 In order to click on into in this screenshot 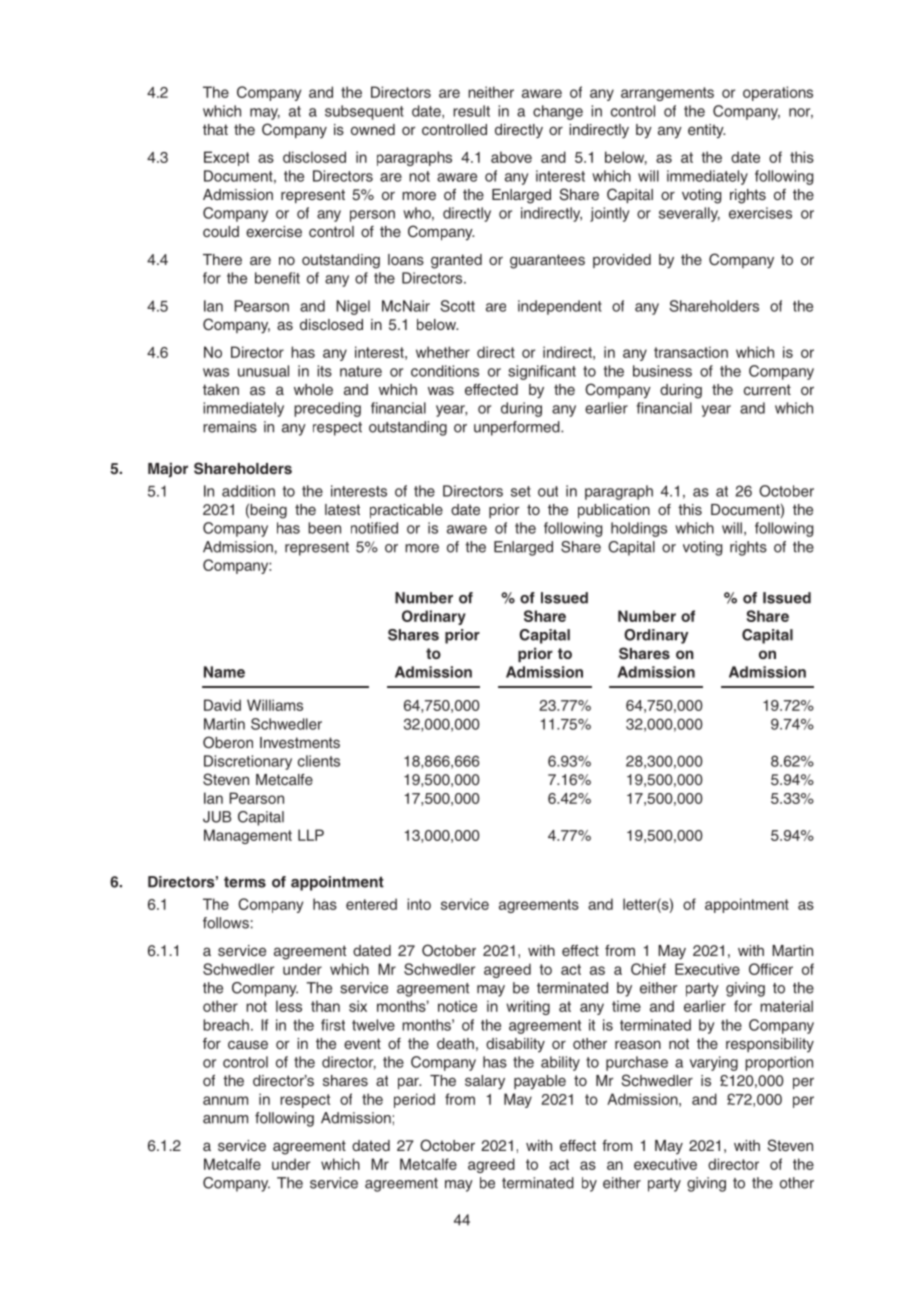, I will do `click(419, 904)`.
